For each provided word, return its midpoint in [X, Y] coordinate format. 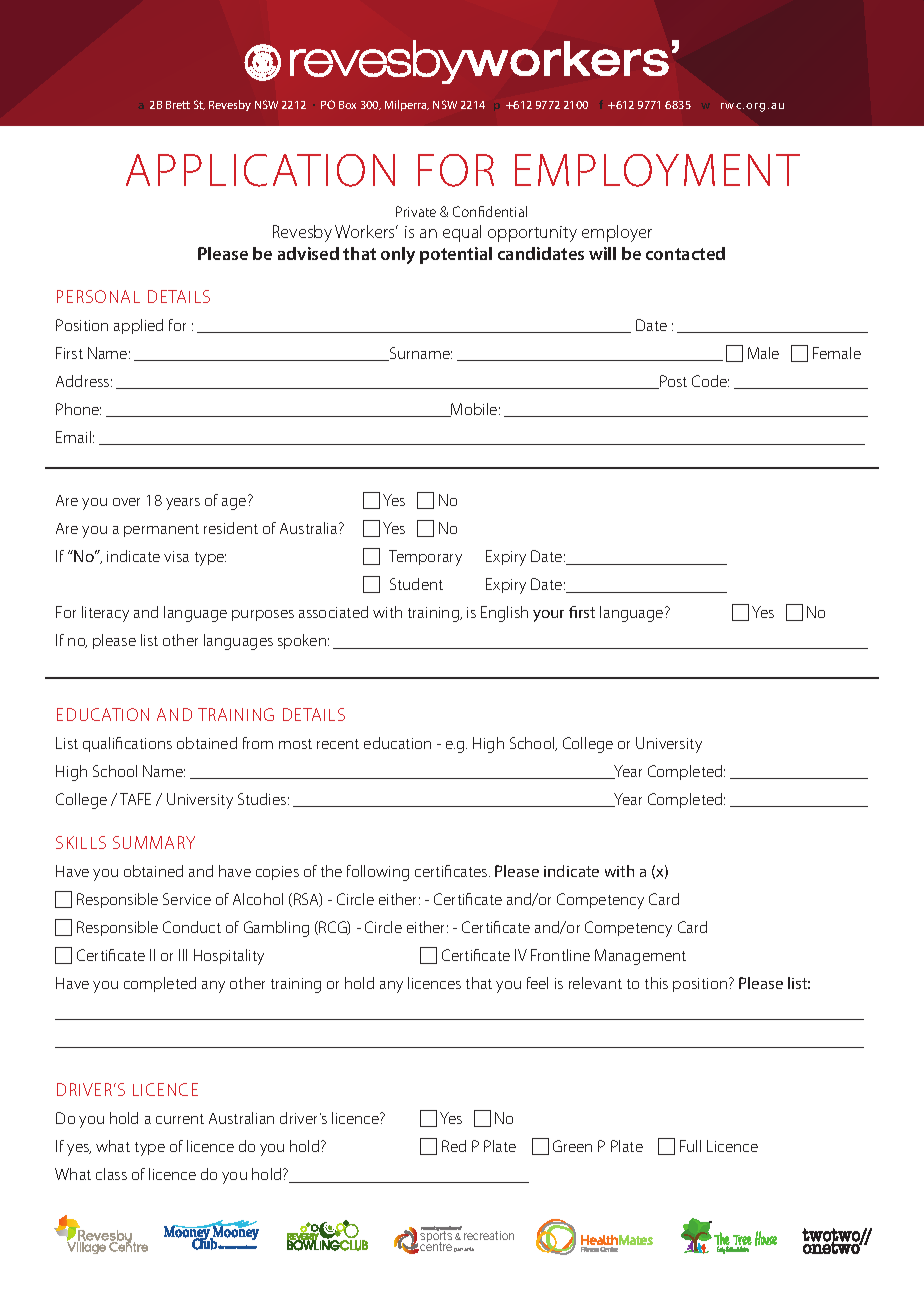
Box [347, 105]
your [548, 616]
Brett [178, 105]
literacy [105, 614]
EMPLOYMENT [657, 170]
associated [333, 612]
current [180, 1119]
